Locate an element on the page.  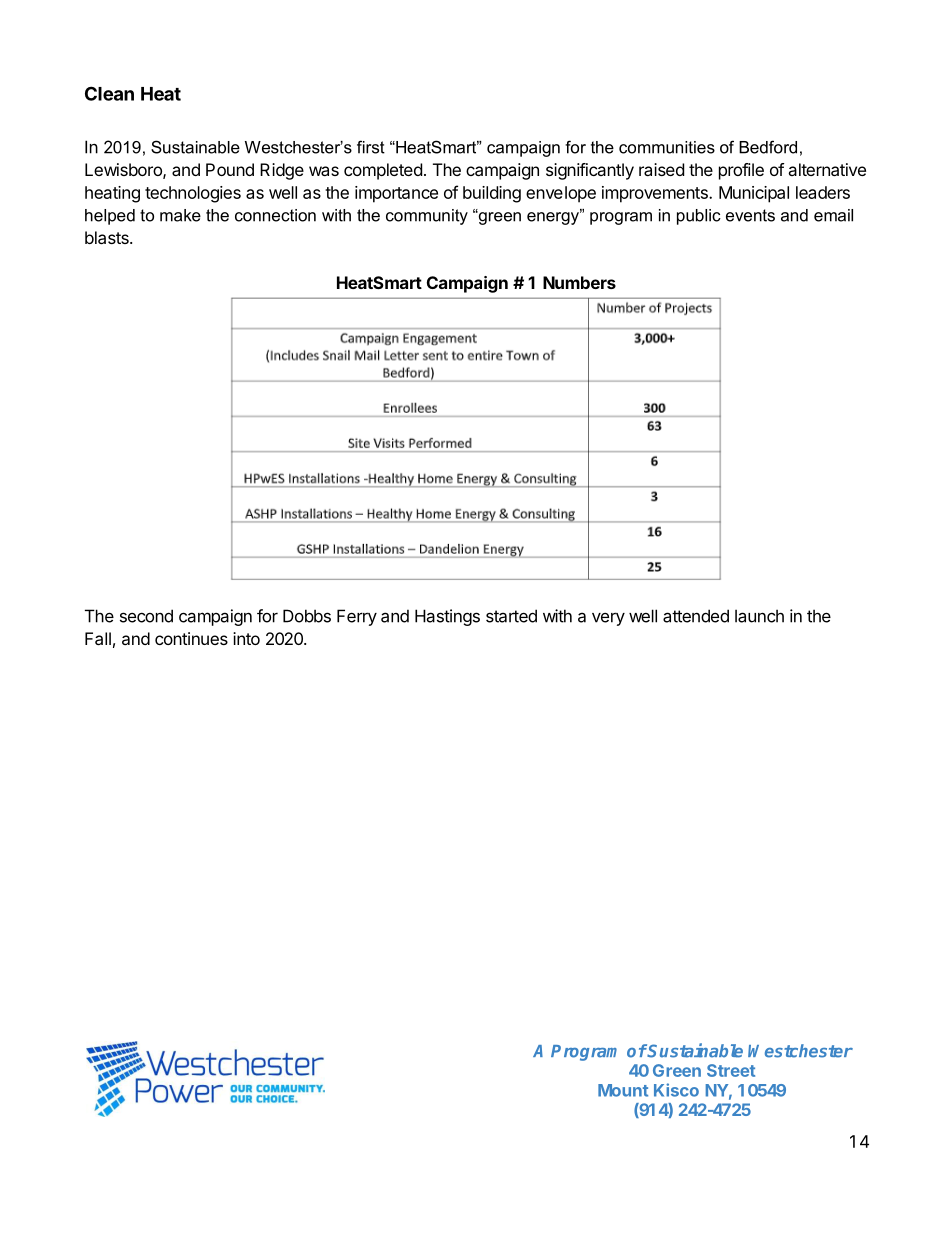
Pound is located at coordinates (230, 169).
